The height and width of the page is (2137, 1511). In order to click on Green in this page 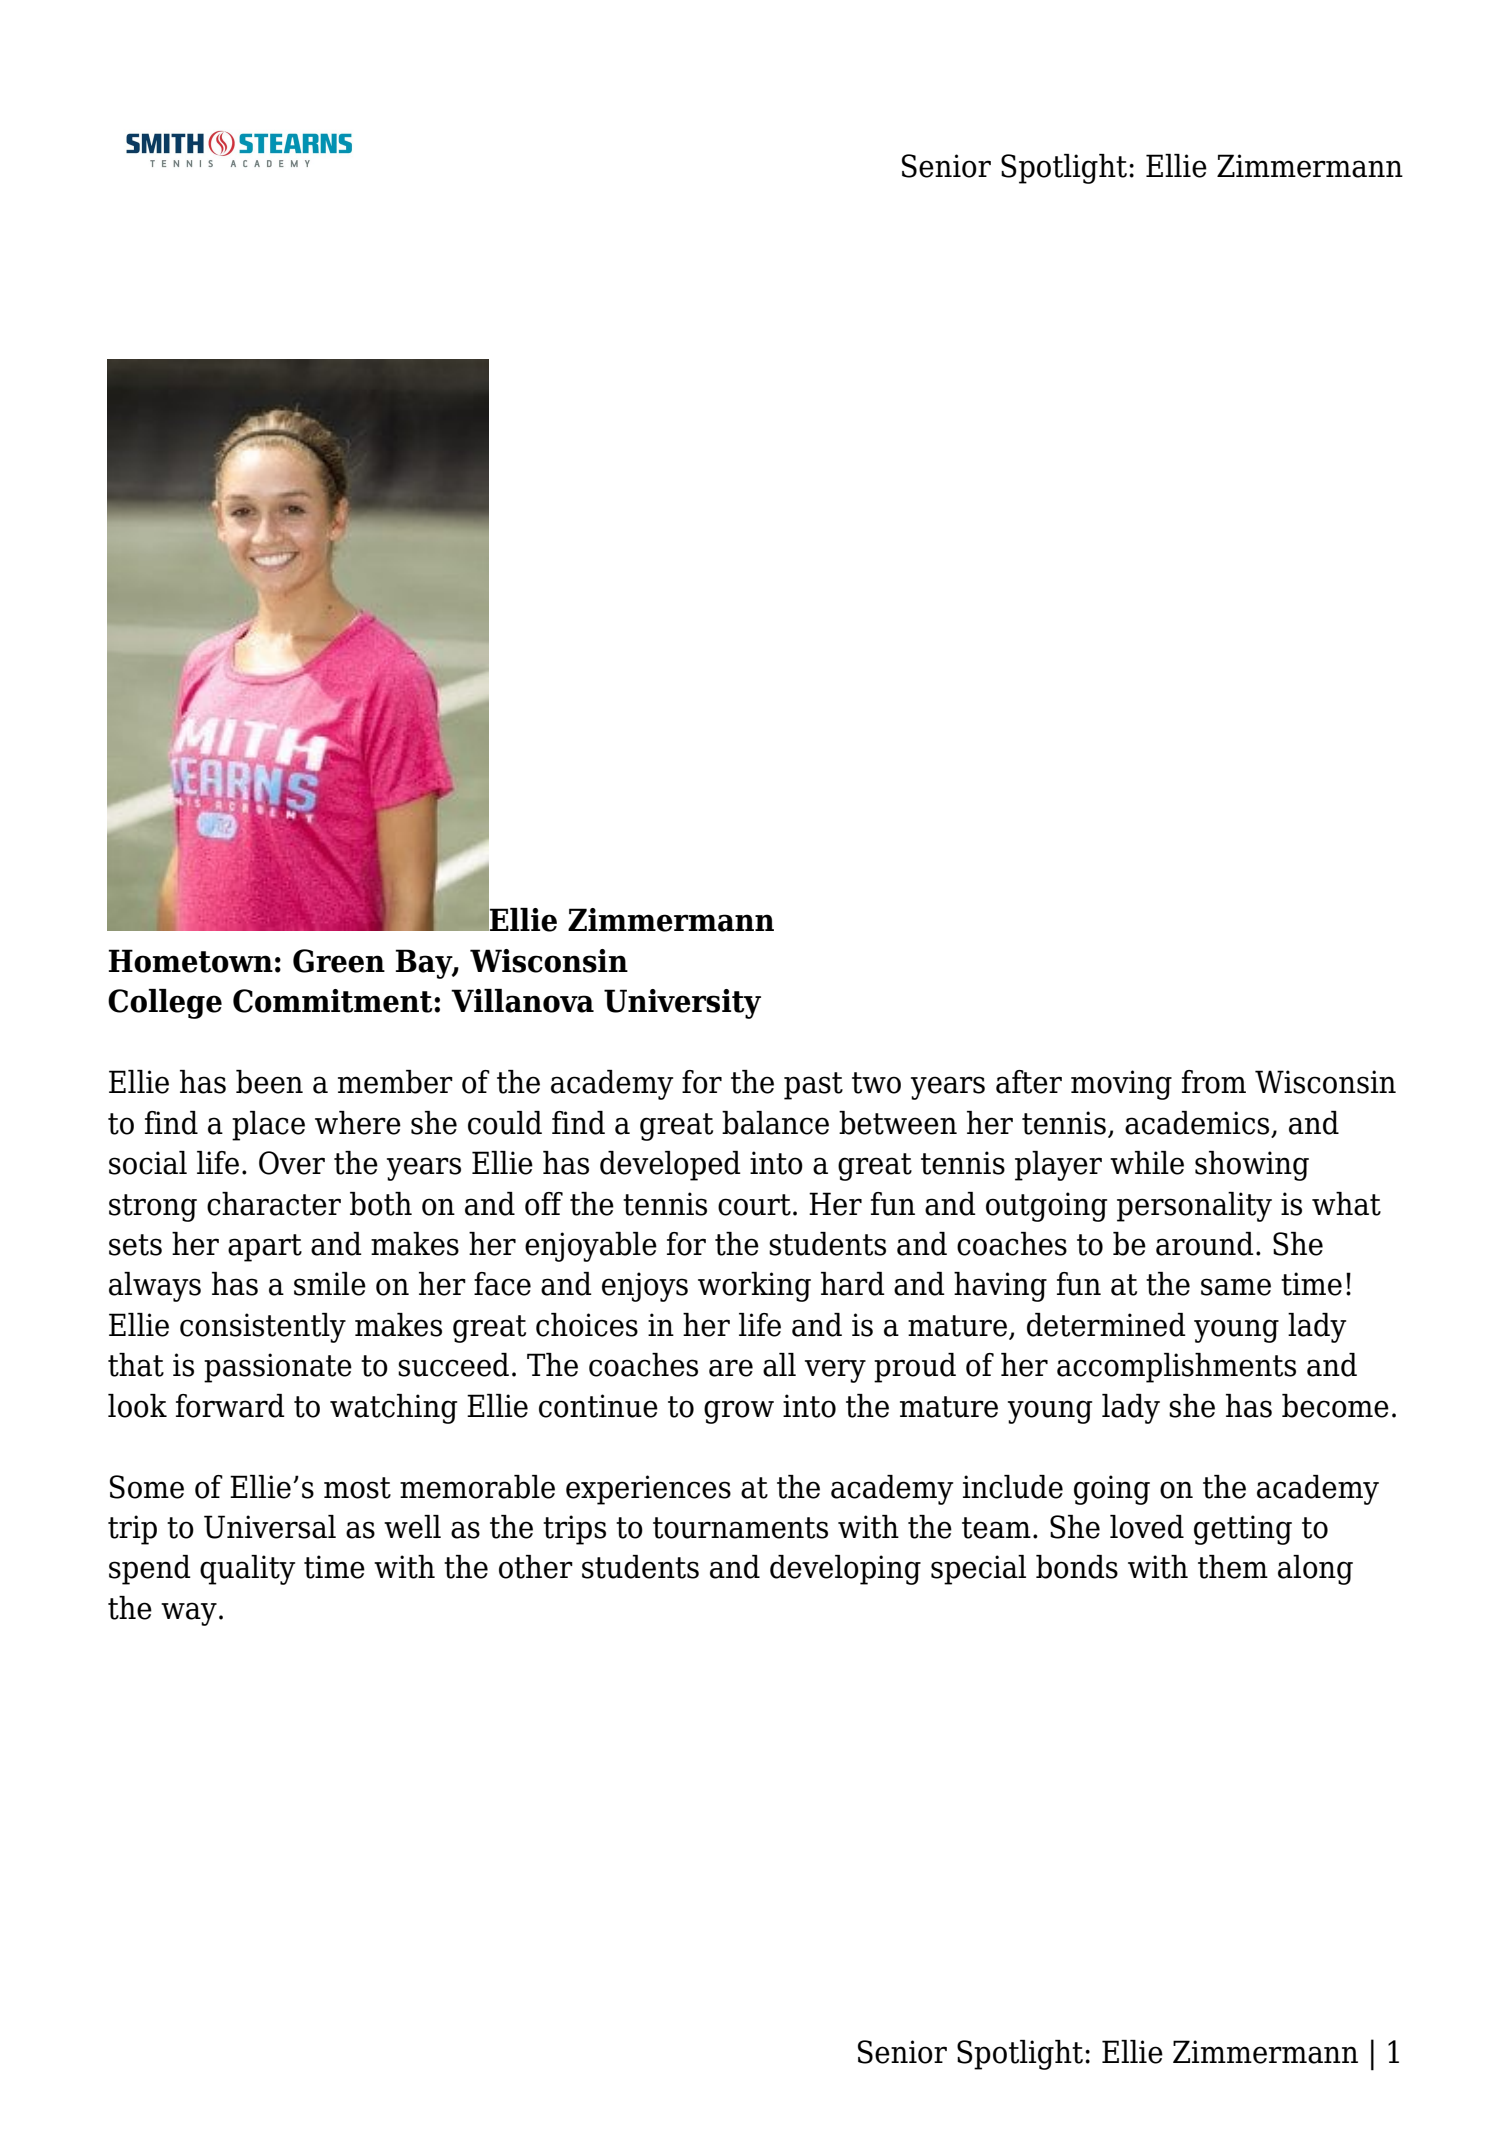, I will do `click(339, 961)`.
